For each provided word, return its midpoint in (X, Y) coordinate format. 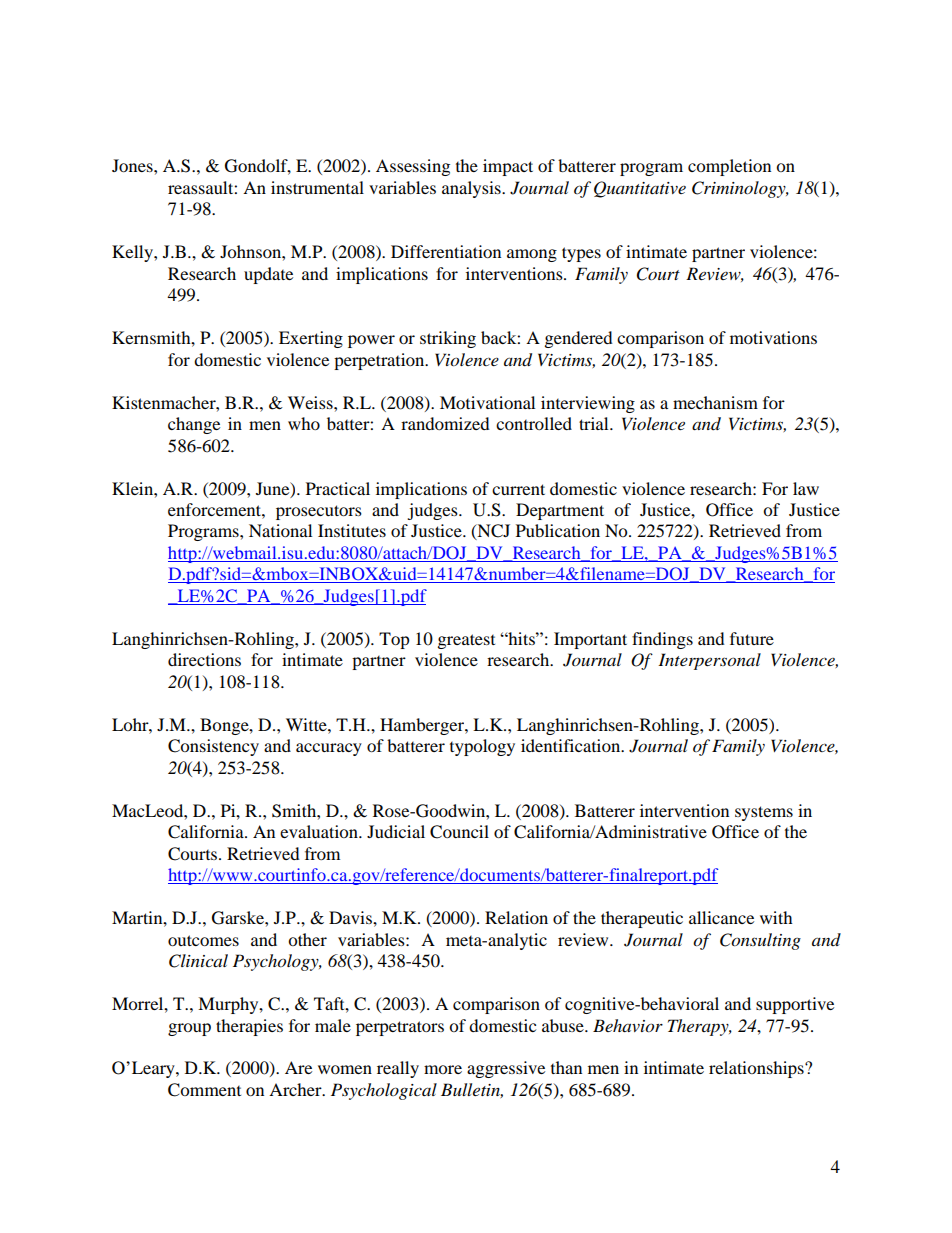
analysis (472, 189)
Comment (204, 1090)
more (443, 1069)
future (752, 638)
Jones (133, 165)
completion (729, 167)
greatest (466, 641)
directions (204, 659)
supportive (795, 1005)
